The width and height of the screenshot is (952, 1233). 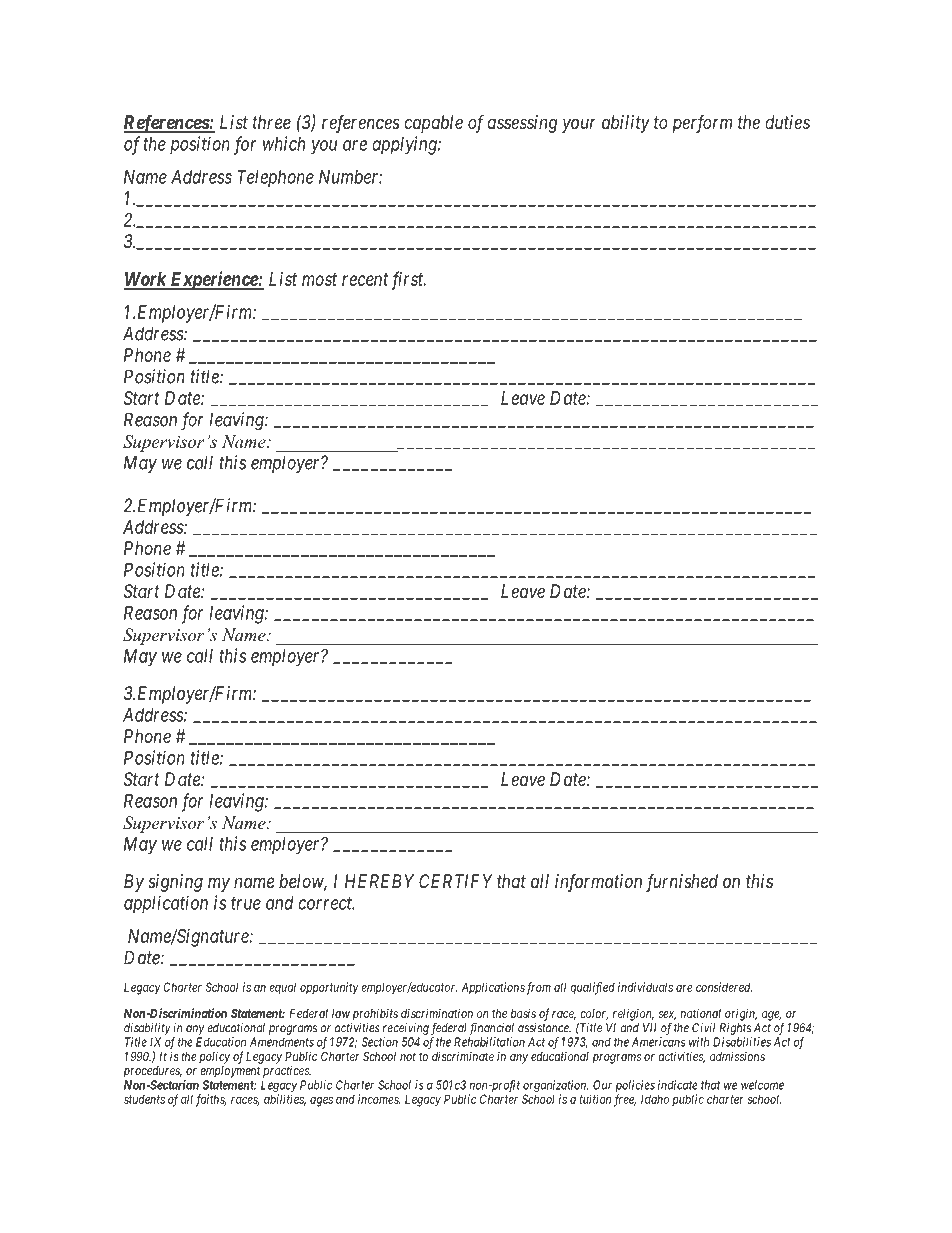 I want to click on CERTIFY, so click(x=456, y=881).
